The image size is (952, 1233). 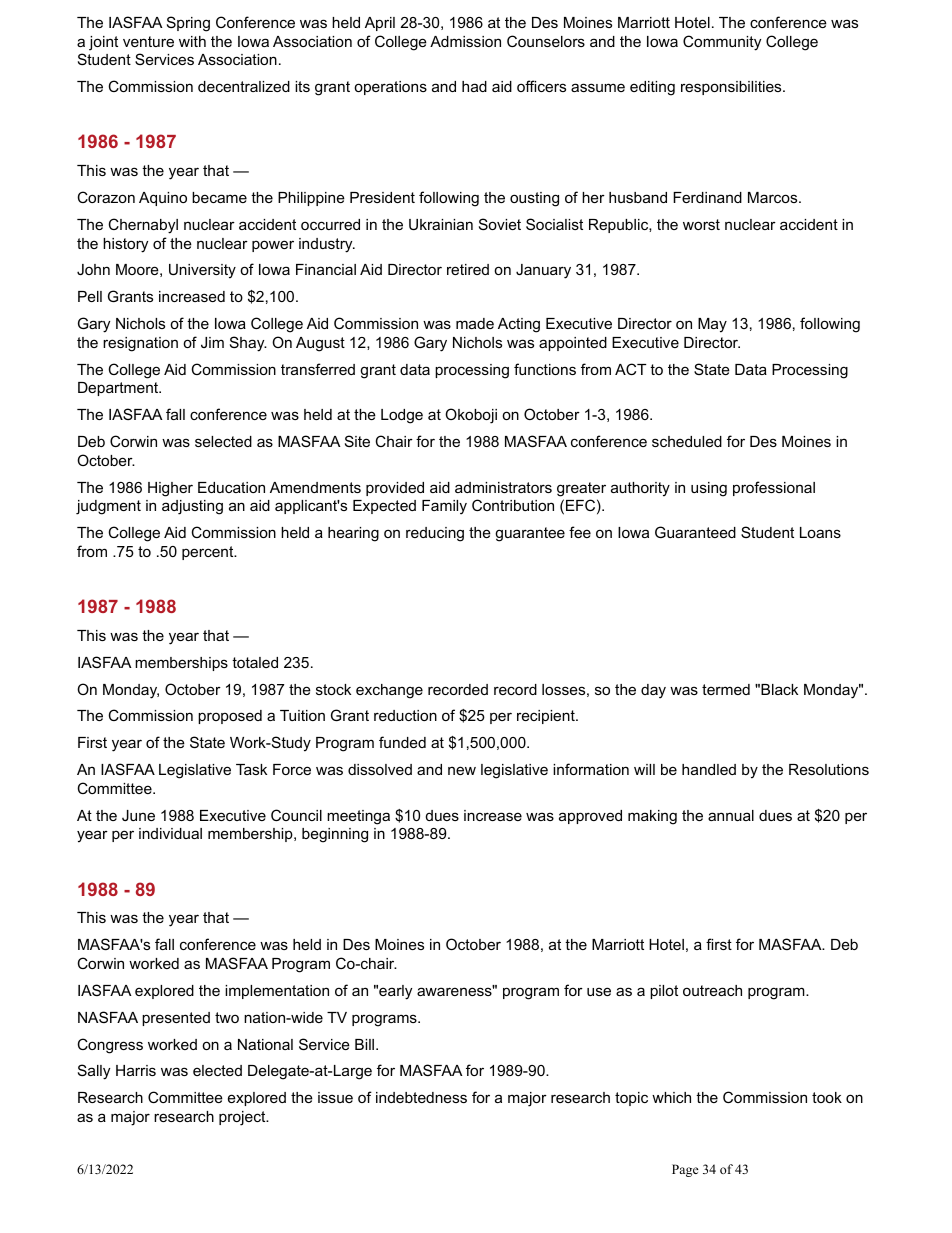 What do you see at coordinates (192, 41) in the document?
I see `with` at bounding box center [192, 41].
